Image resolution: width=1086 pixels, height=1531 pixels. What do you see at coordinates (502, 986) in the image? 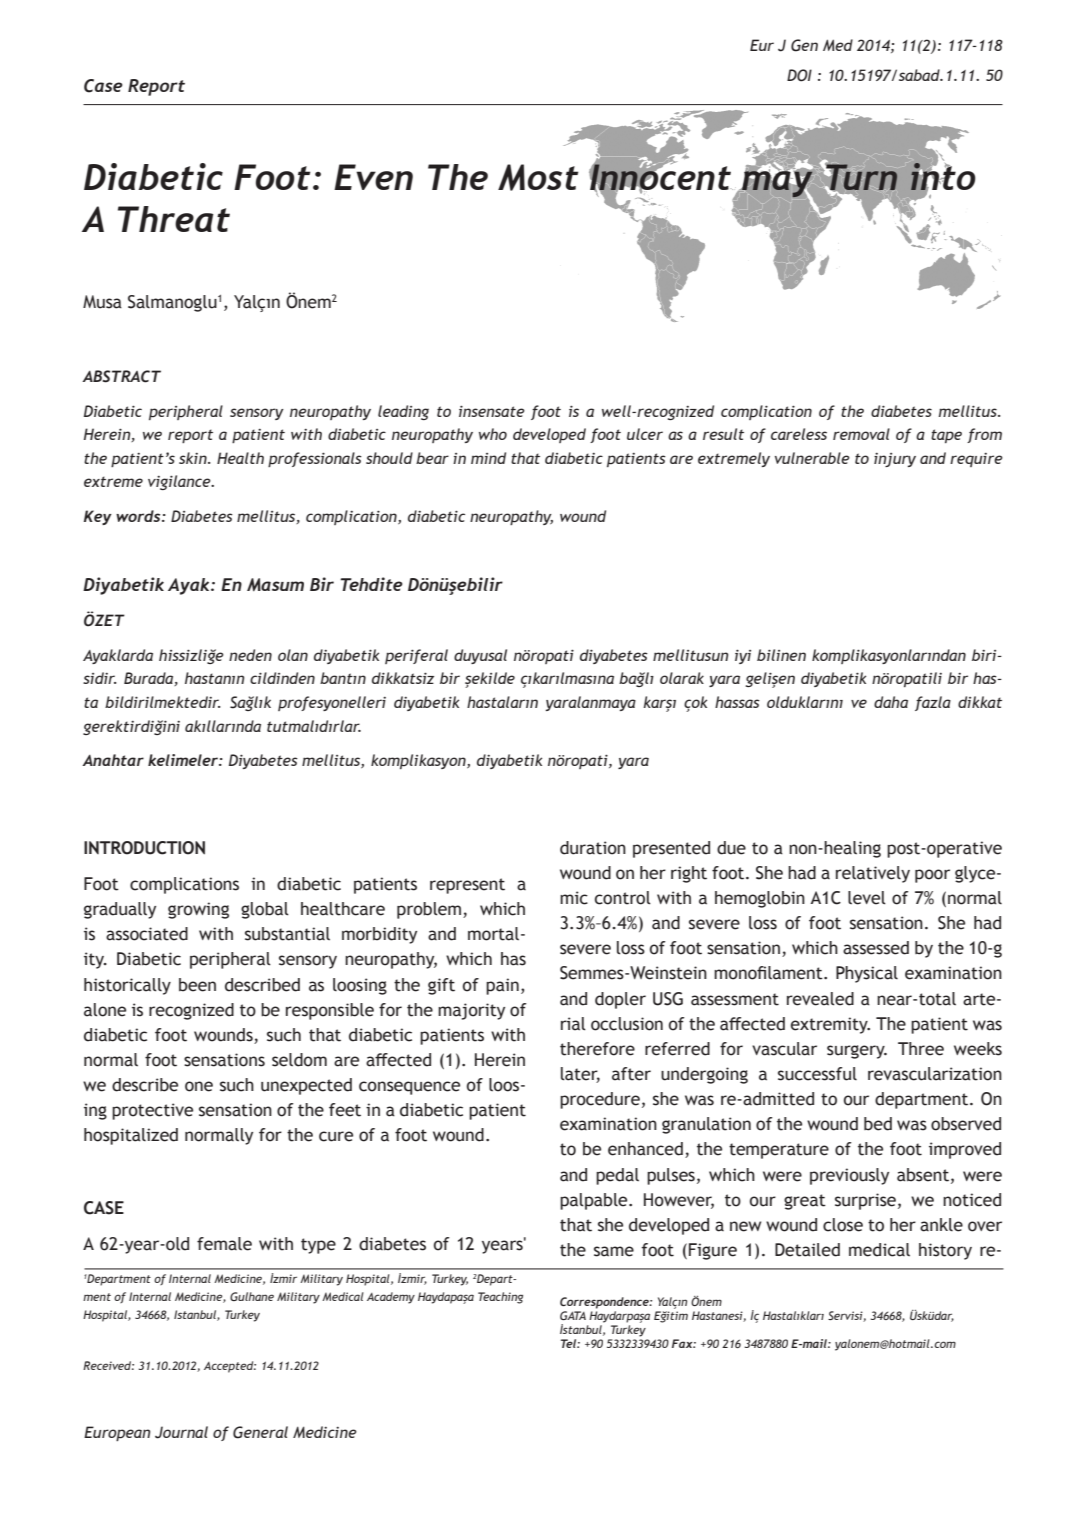
I see `pain` at bounding box center [502, 986].
